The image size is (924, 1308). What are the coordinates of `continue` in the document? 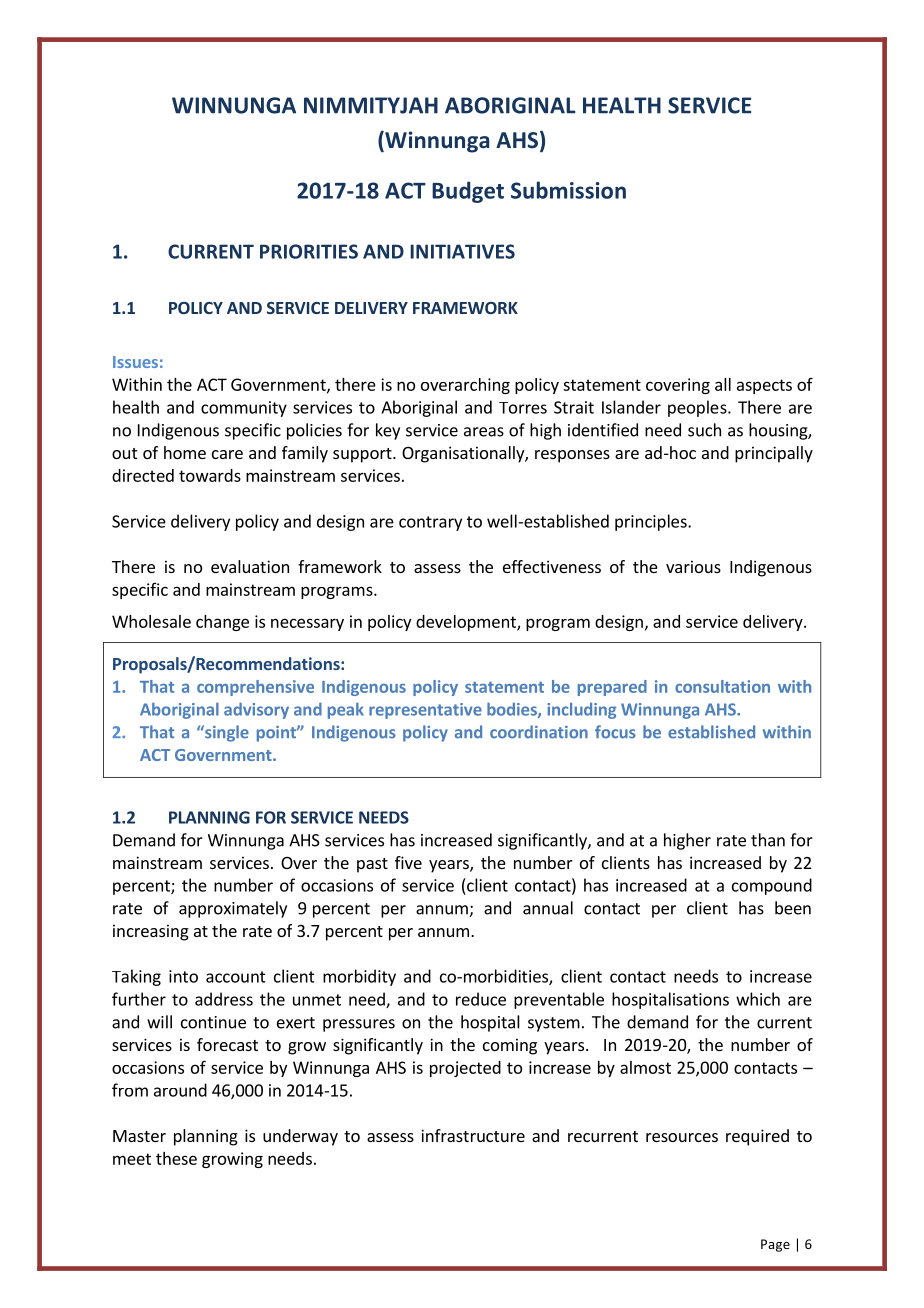 It's located at (213, 1022).
